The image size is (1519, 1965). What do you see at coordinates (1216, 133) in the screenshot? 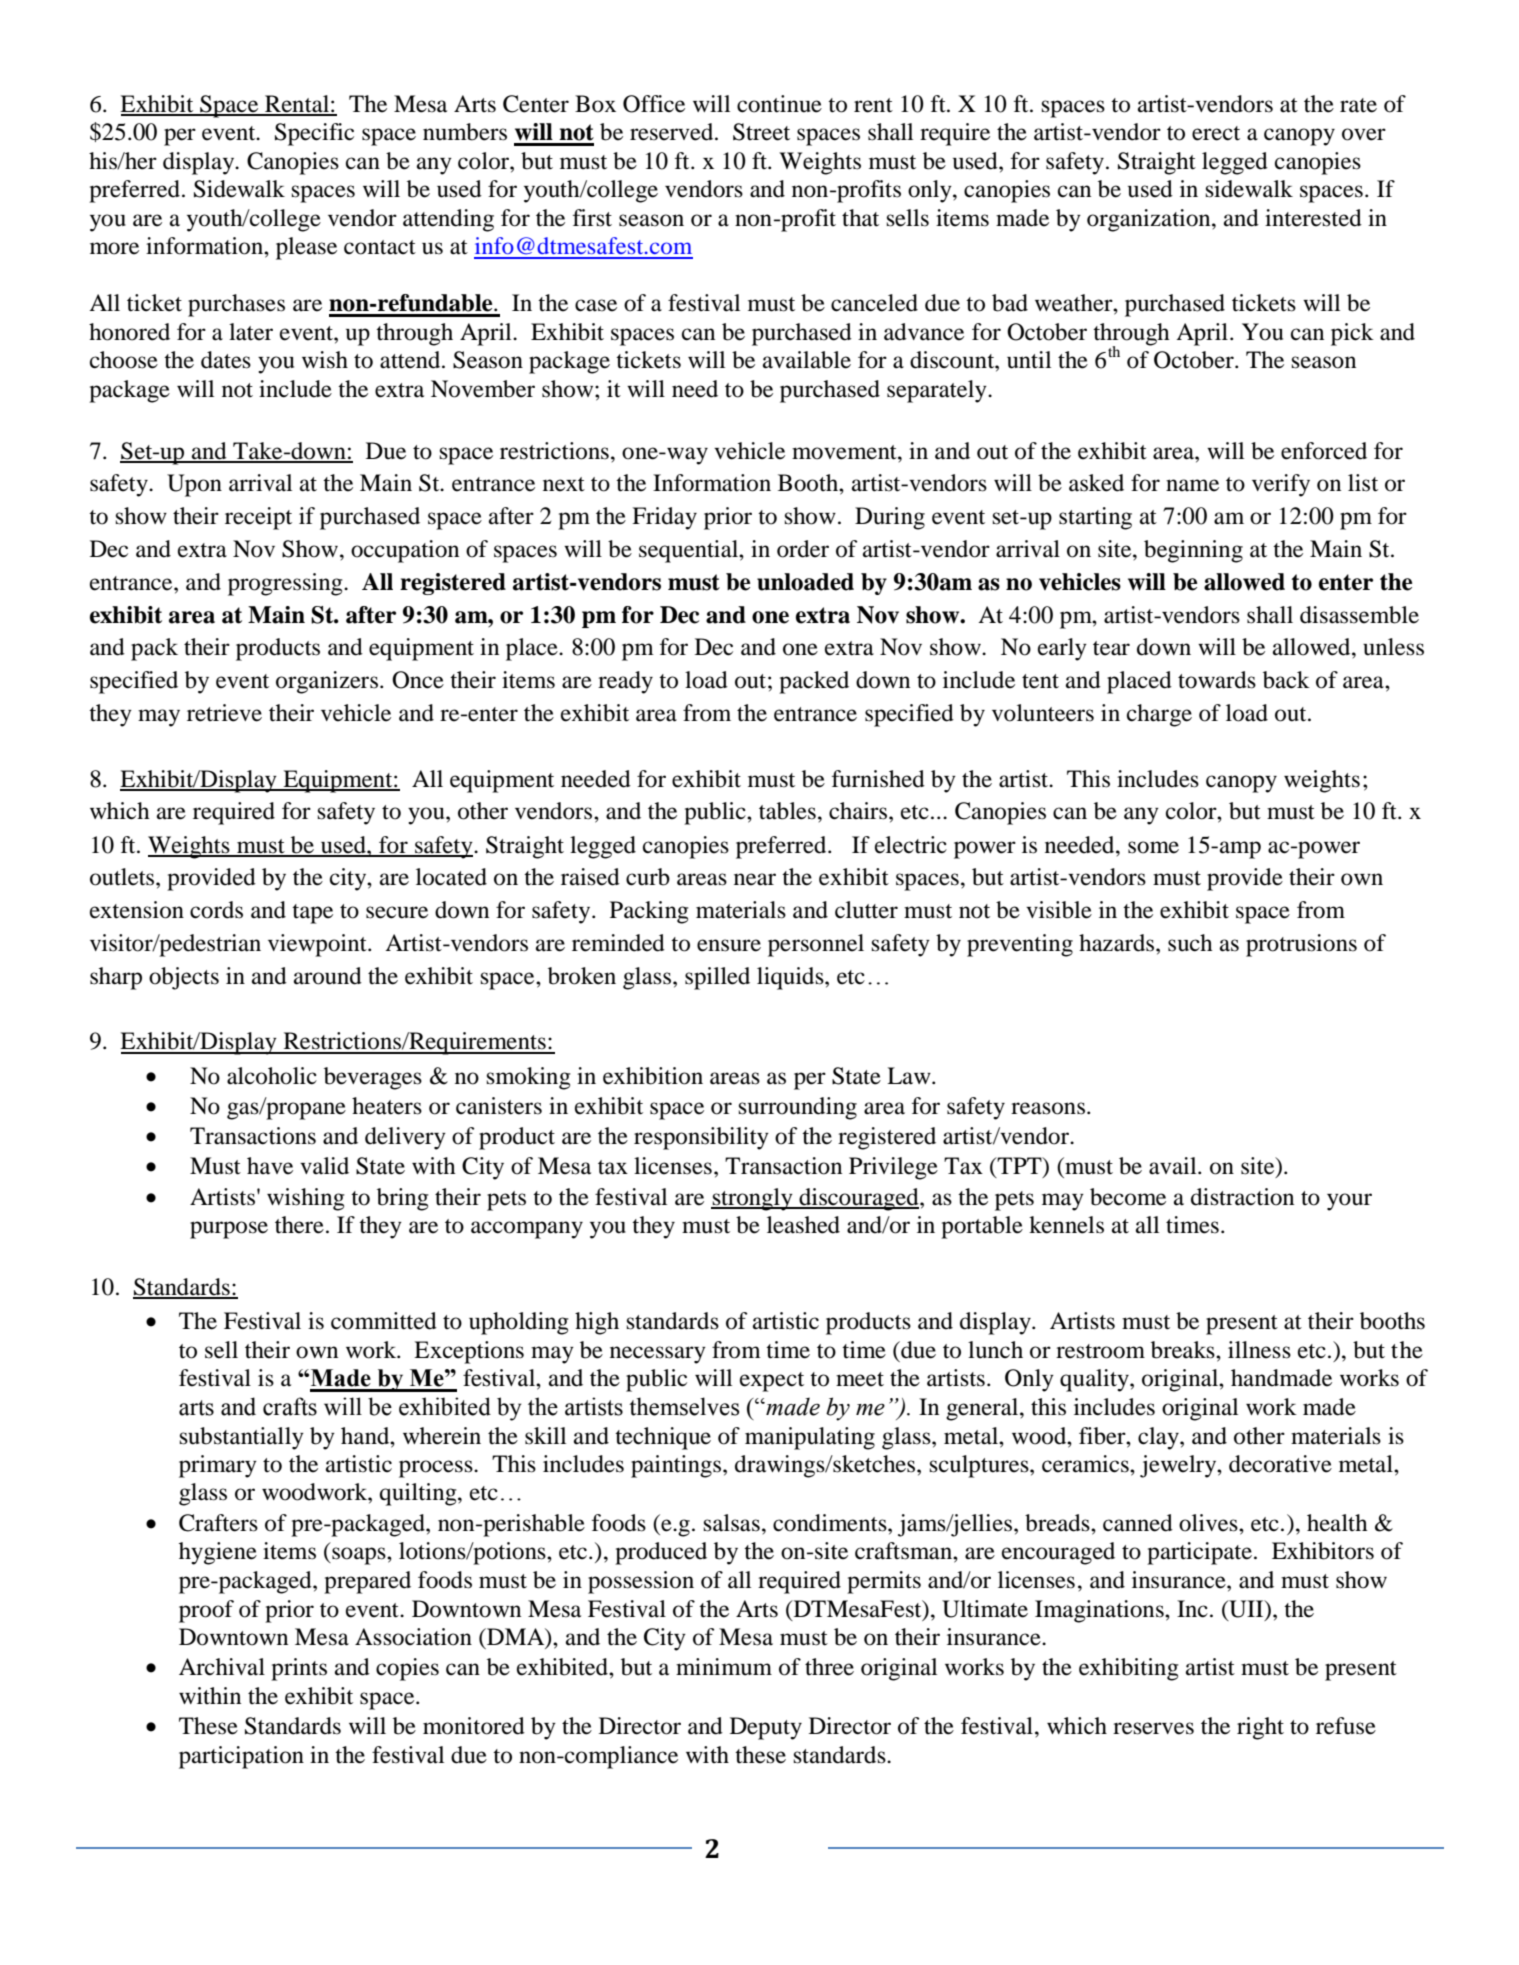
I see `erect` at bounding box center [1216, 133].
